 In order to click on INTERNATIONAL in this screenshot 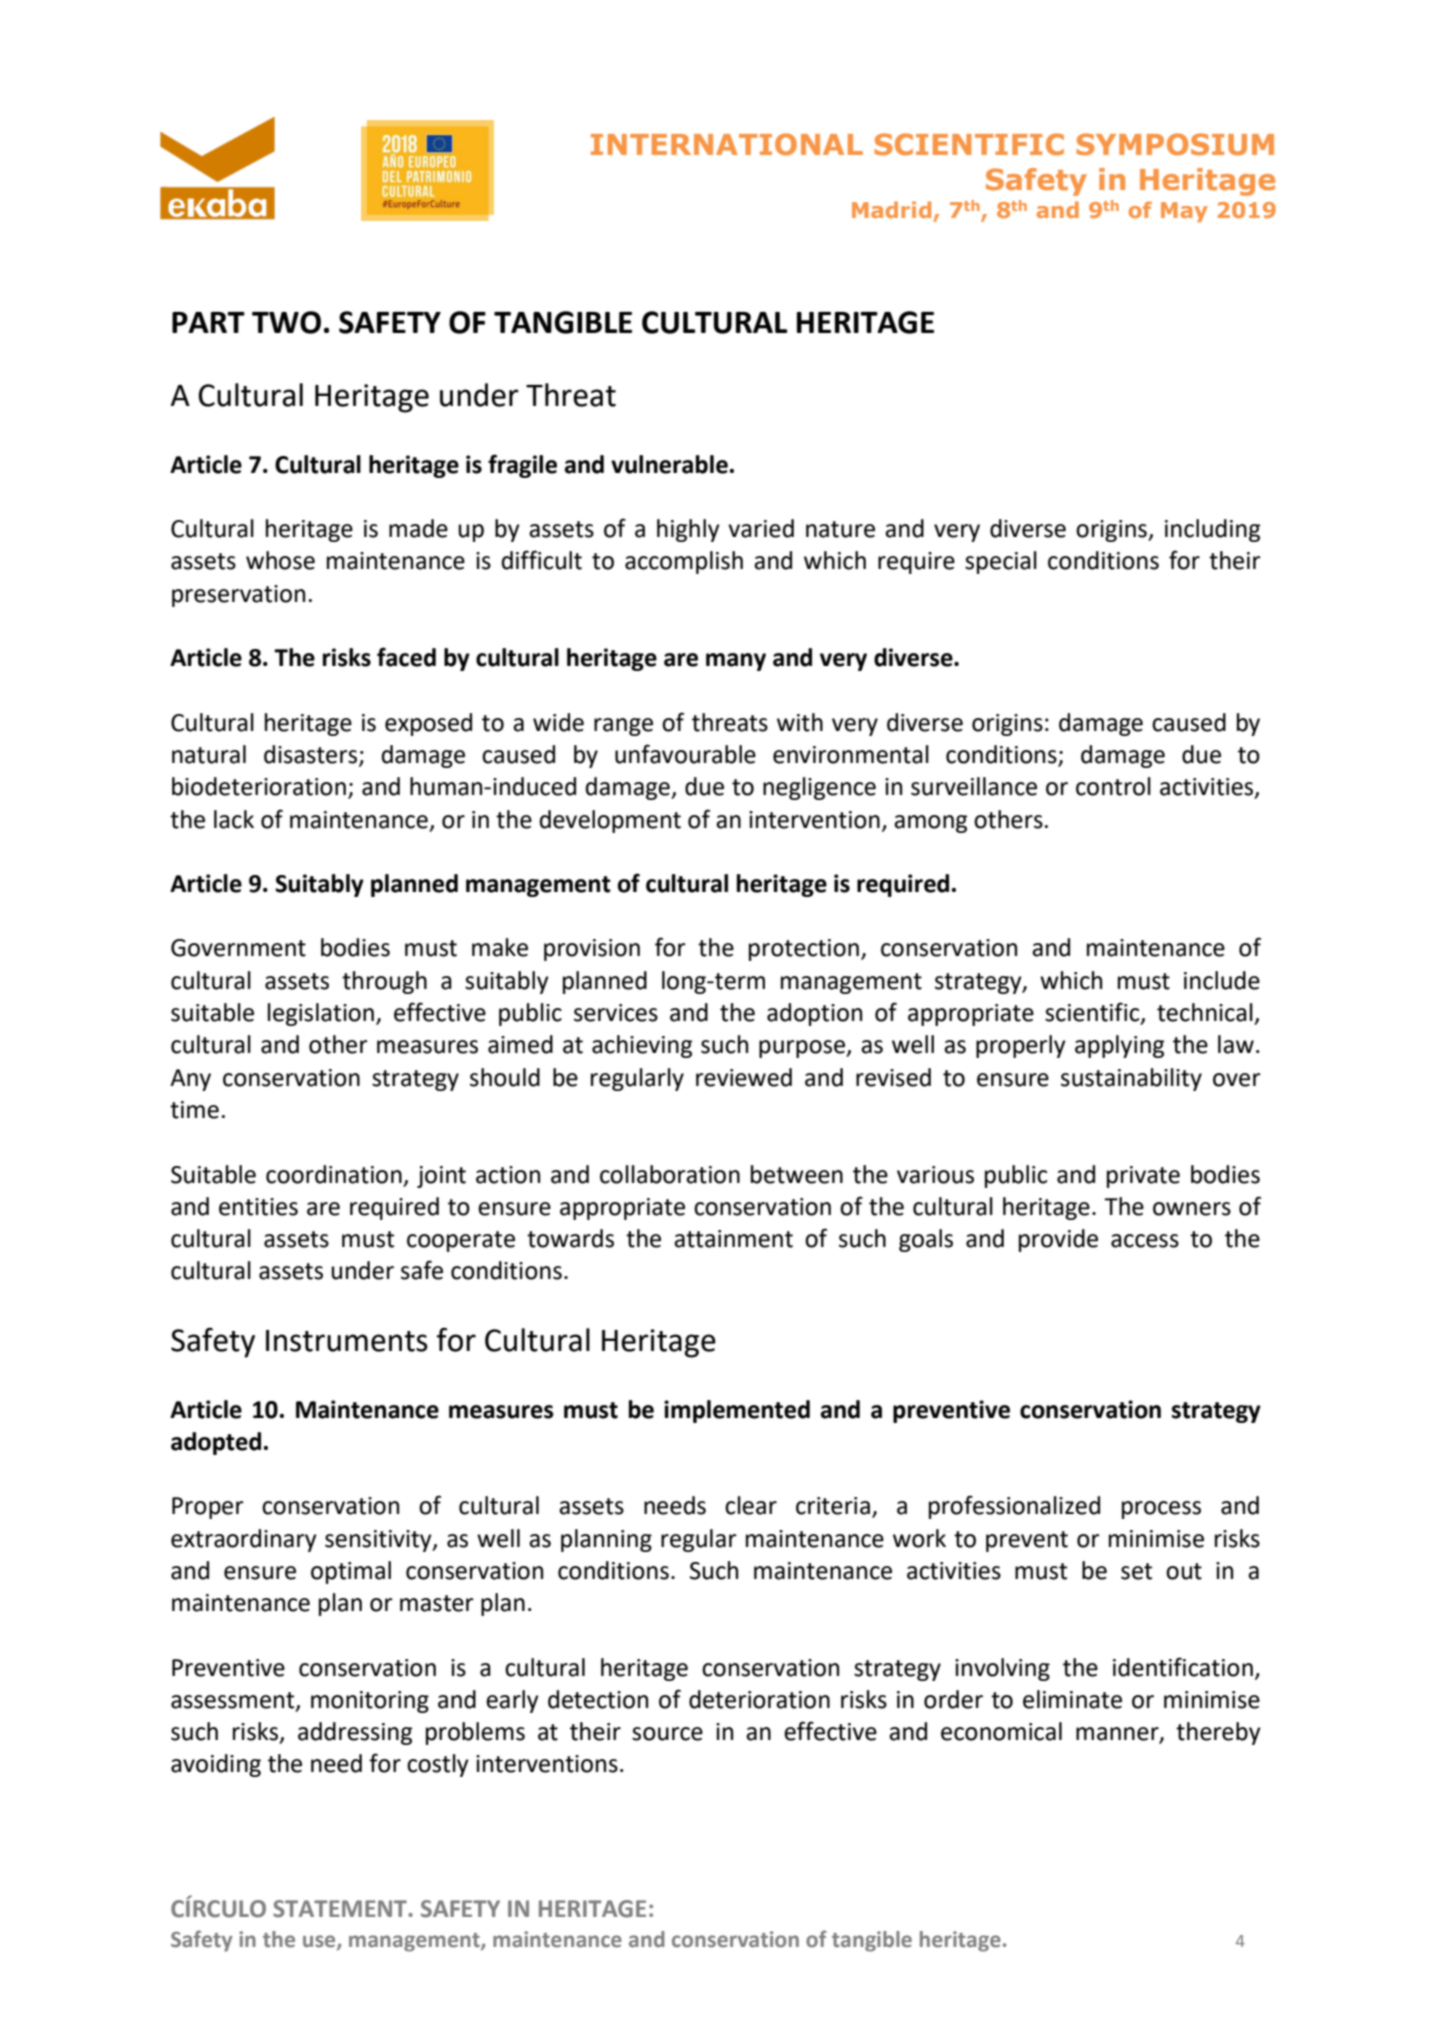, I will do `click(727, 144)`.
